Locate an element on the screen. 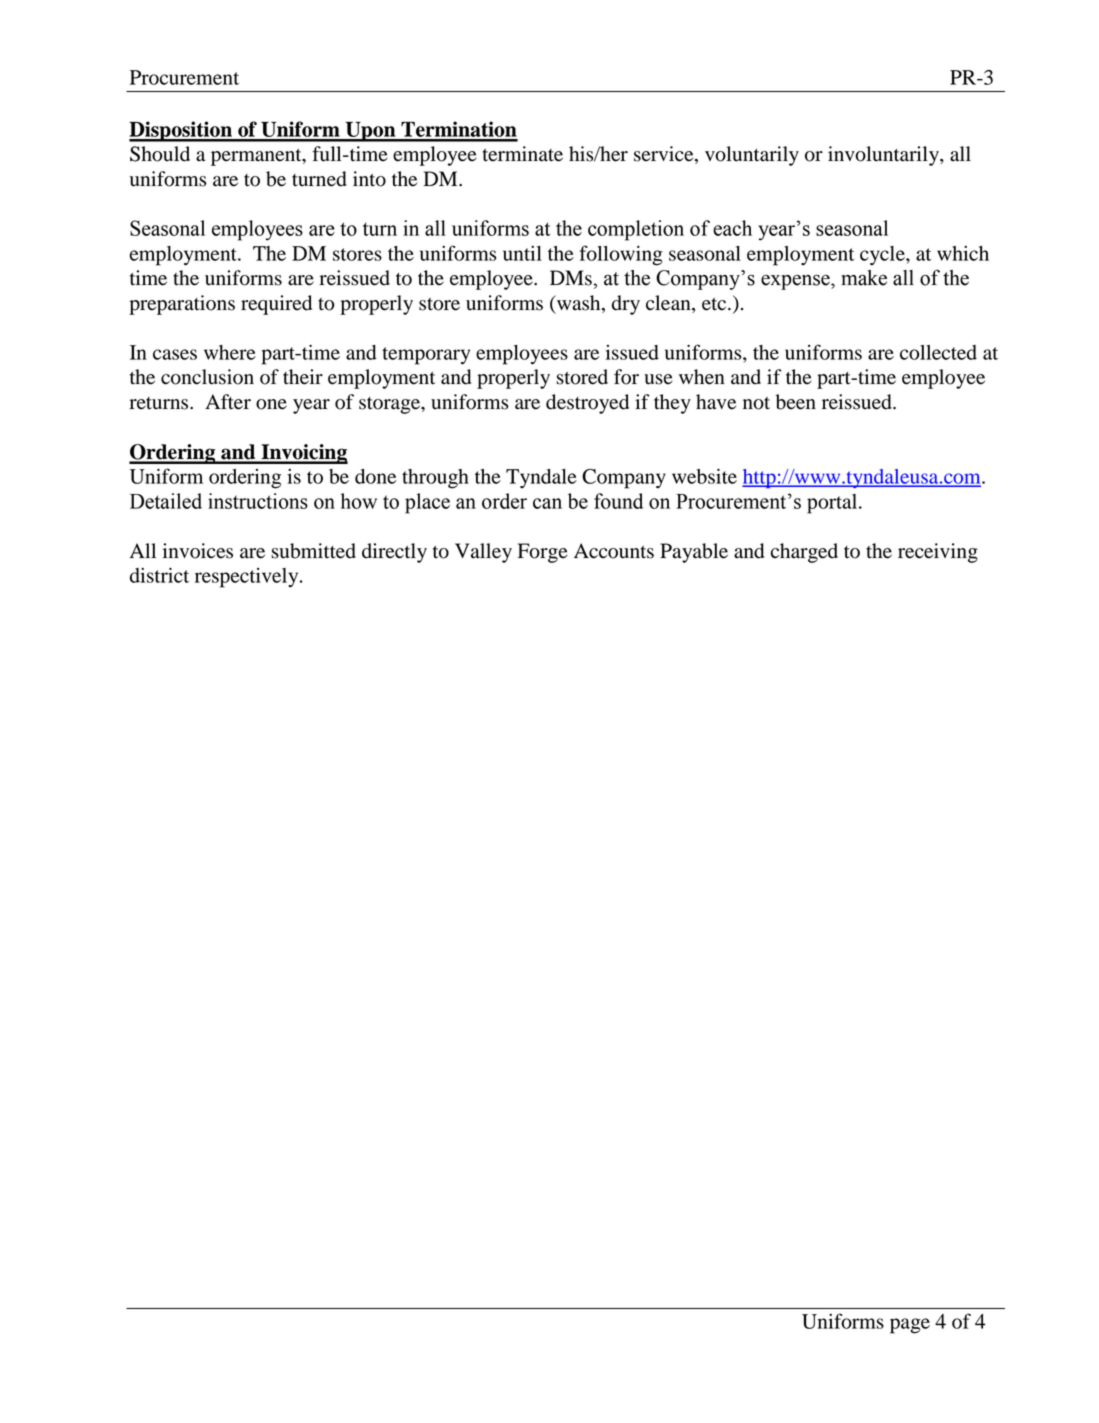  page is located at coordinates (910, 1326).
